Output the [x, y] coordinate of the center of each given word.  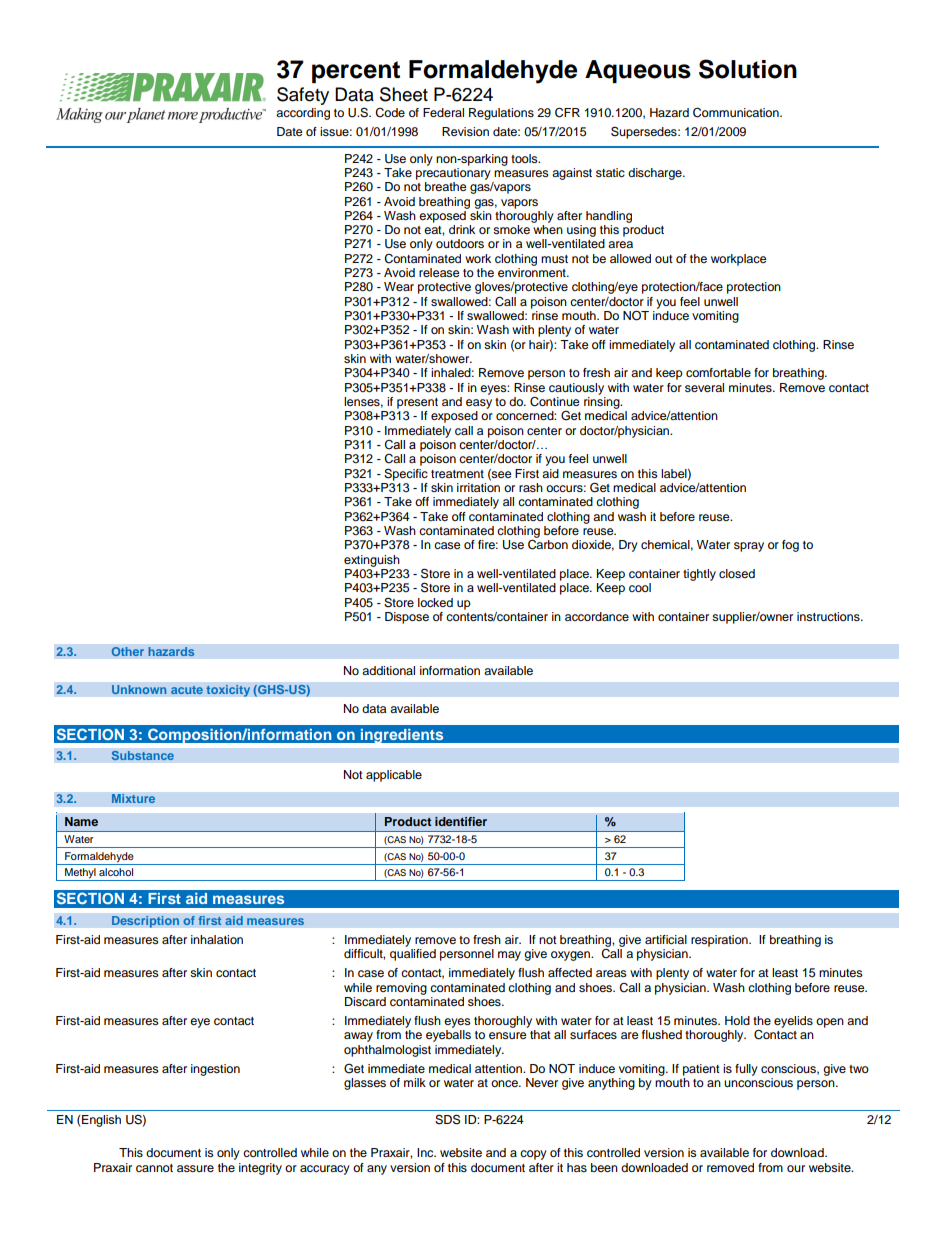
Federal [443, 112]
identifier [461, 821]
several [704, 387]
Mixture [133, 799]
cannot [154, 1168]
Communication [737, 112]
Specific [406, 475]
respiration [720, 941]
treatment [457, 474]
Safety [303, 96]
